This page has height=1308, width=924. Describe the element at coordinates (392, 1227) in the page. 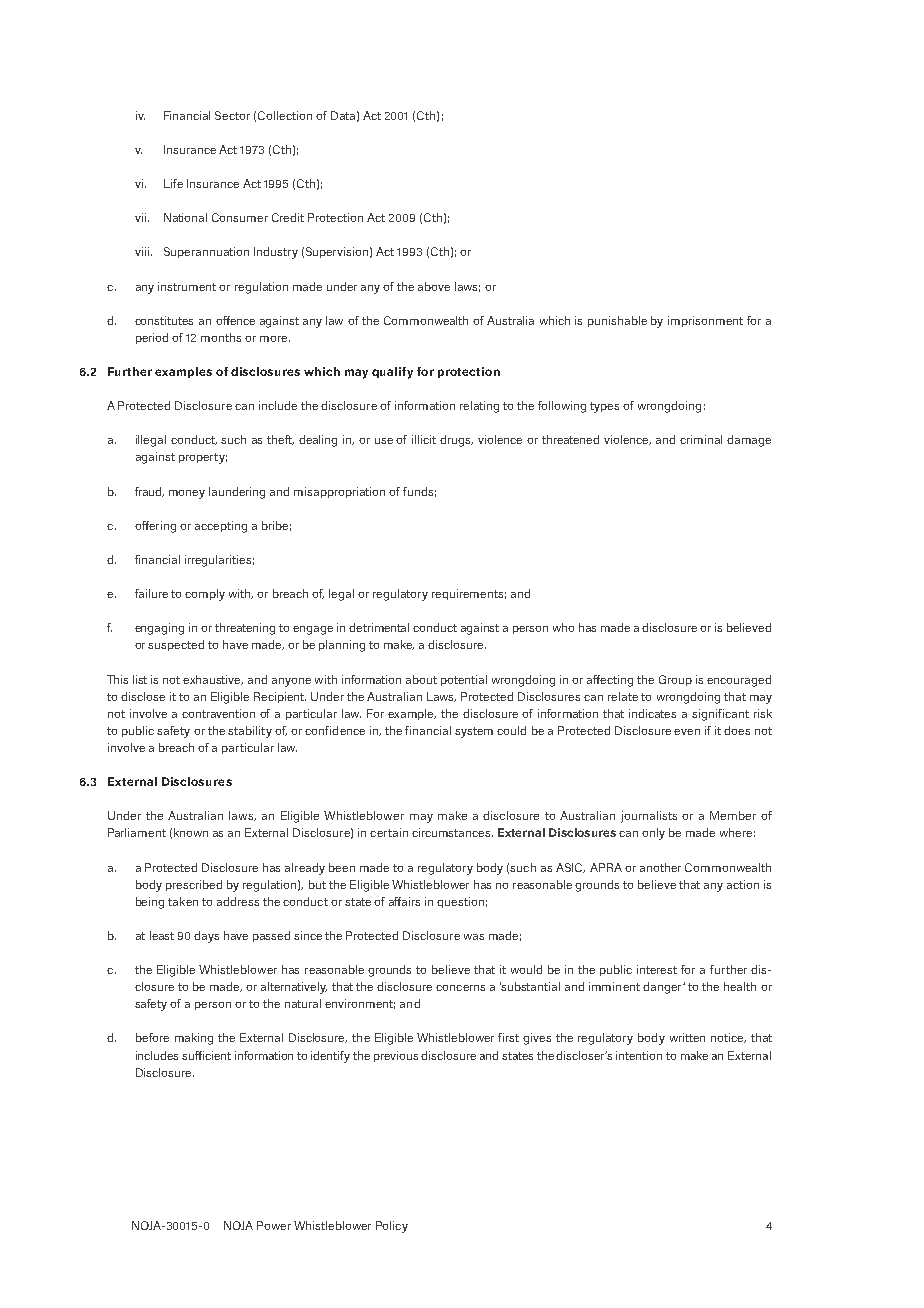

I see `Policy` at that location.
